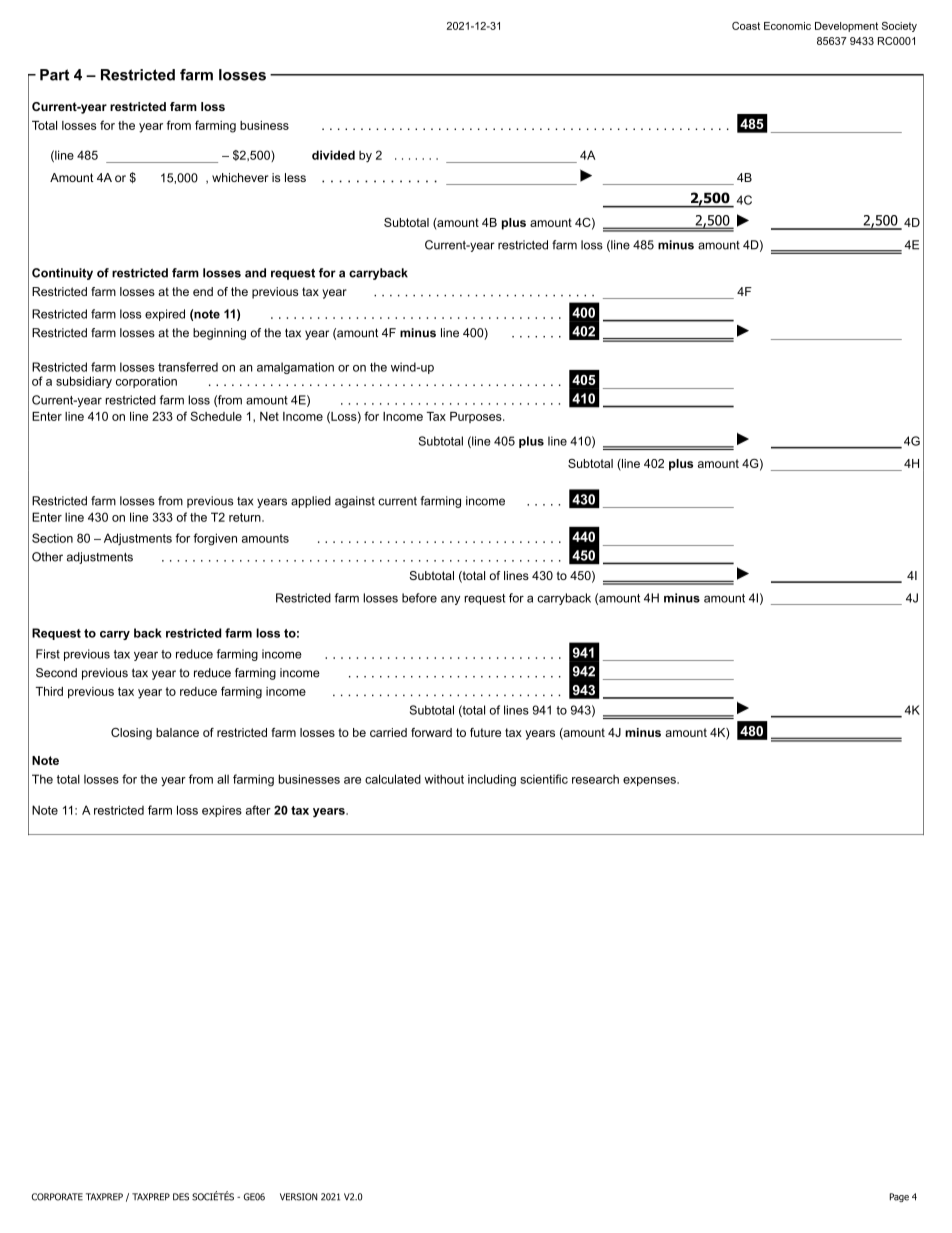 The width and height of the screenshot is (952, 1233). What do you see at coordinates (650, 781) in the screenshot?
I see `expenses` at bounding box center [650, 781].
